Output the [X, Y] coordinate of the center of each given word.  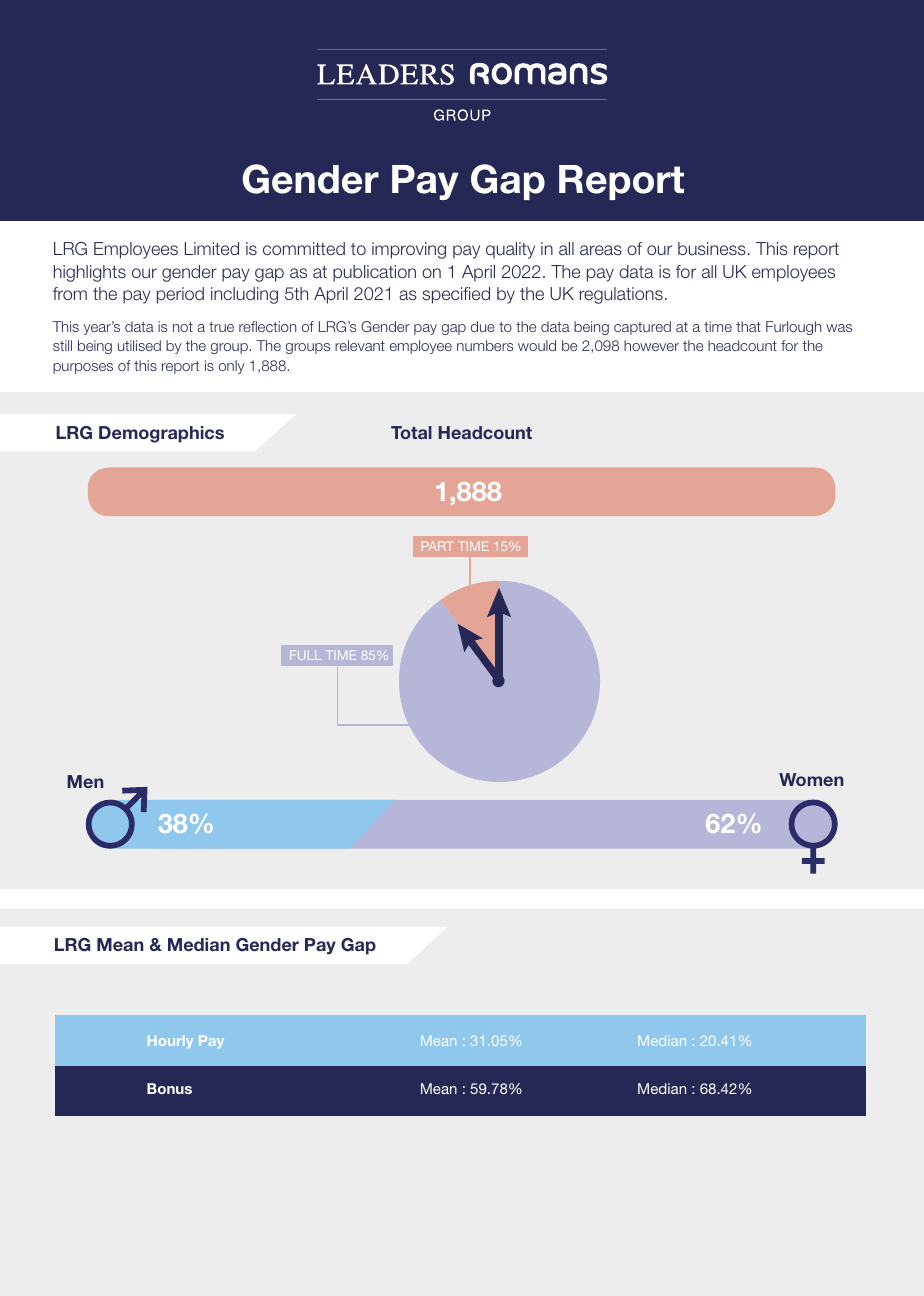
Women [811, 779]
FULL [305, 655]
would [537, 345]
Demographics [161, 434]
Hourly [170, 1042]
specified [456, 295]
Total [411, 432]
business [712, 248]
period [180, 295]
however [651, 345]
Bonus [169, 1088]
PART [437, 546]
